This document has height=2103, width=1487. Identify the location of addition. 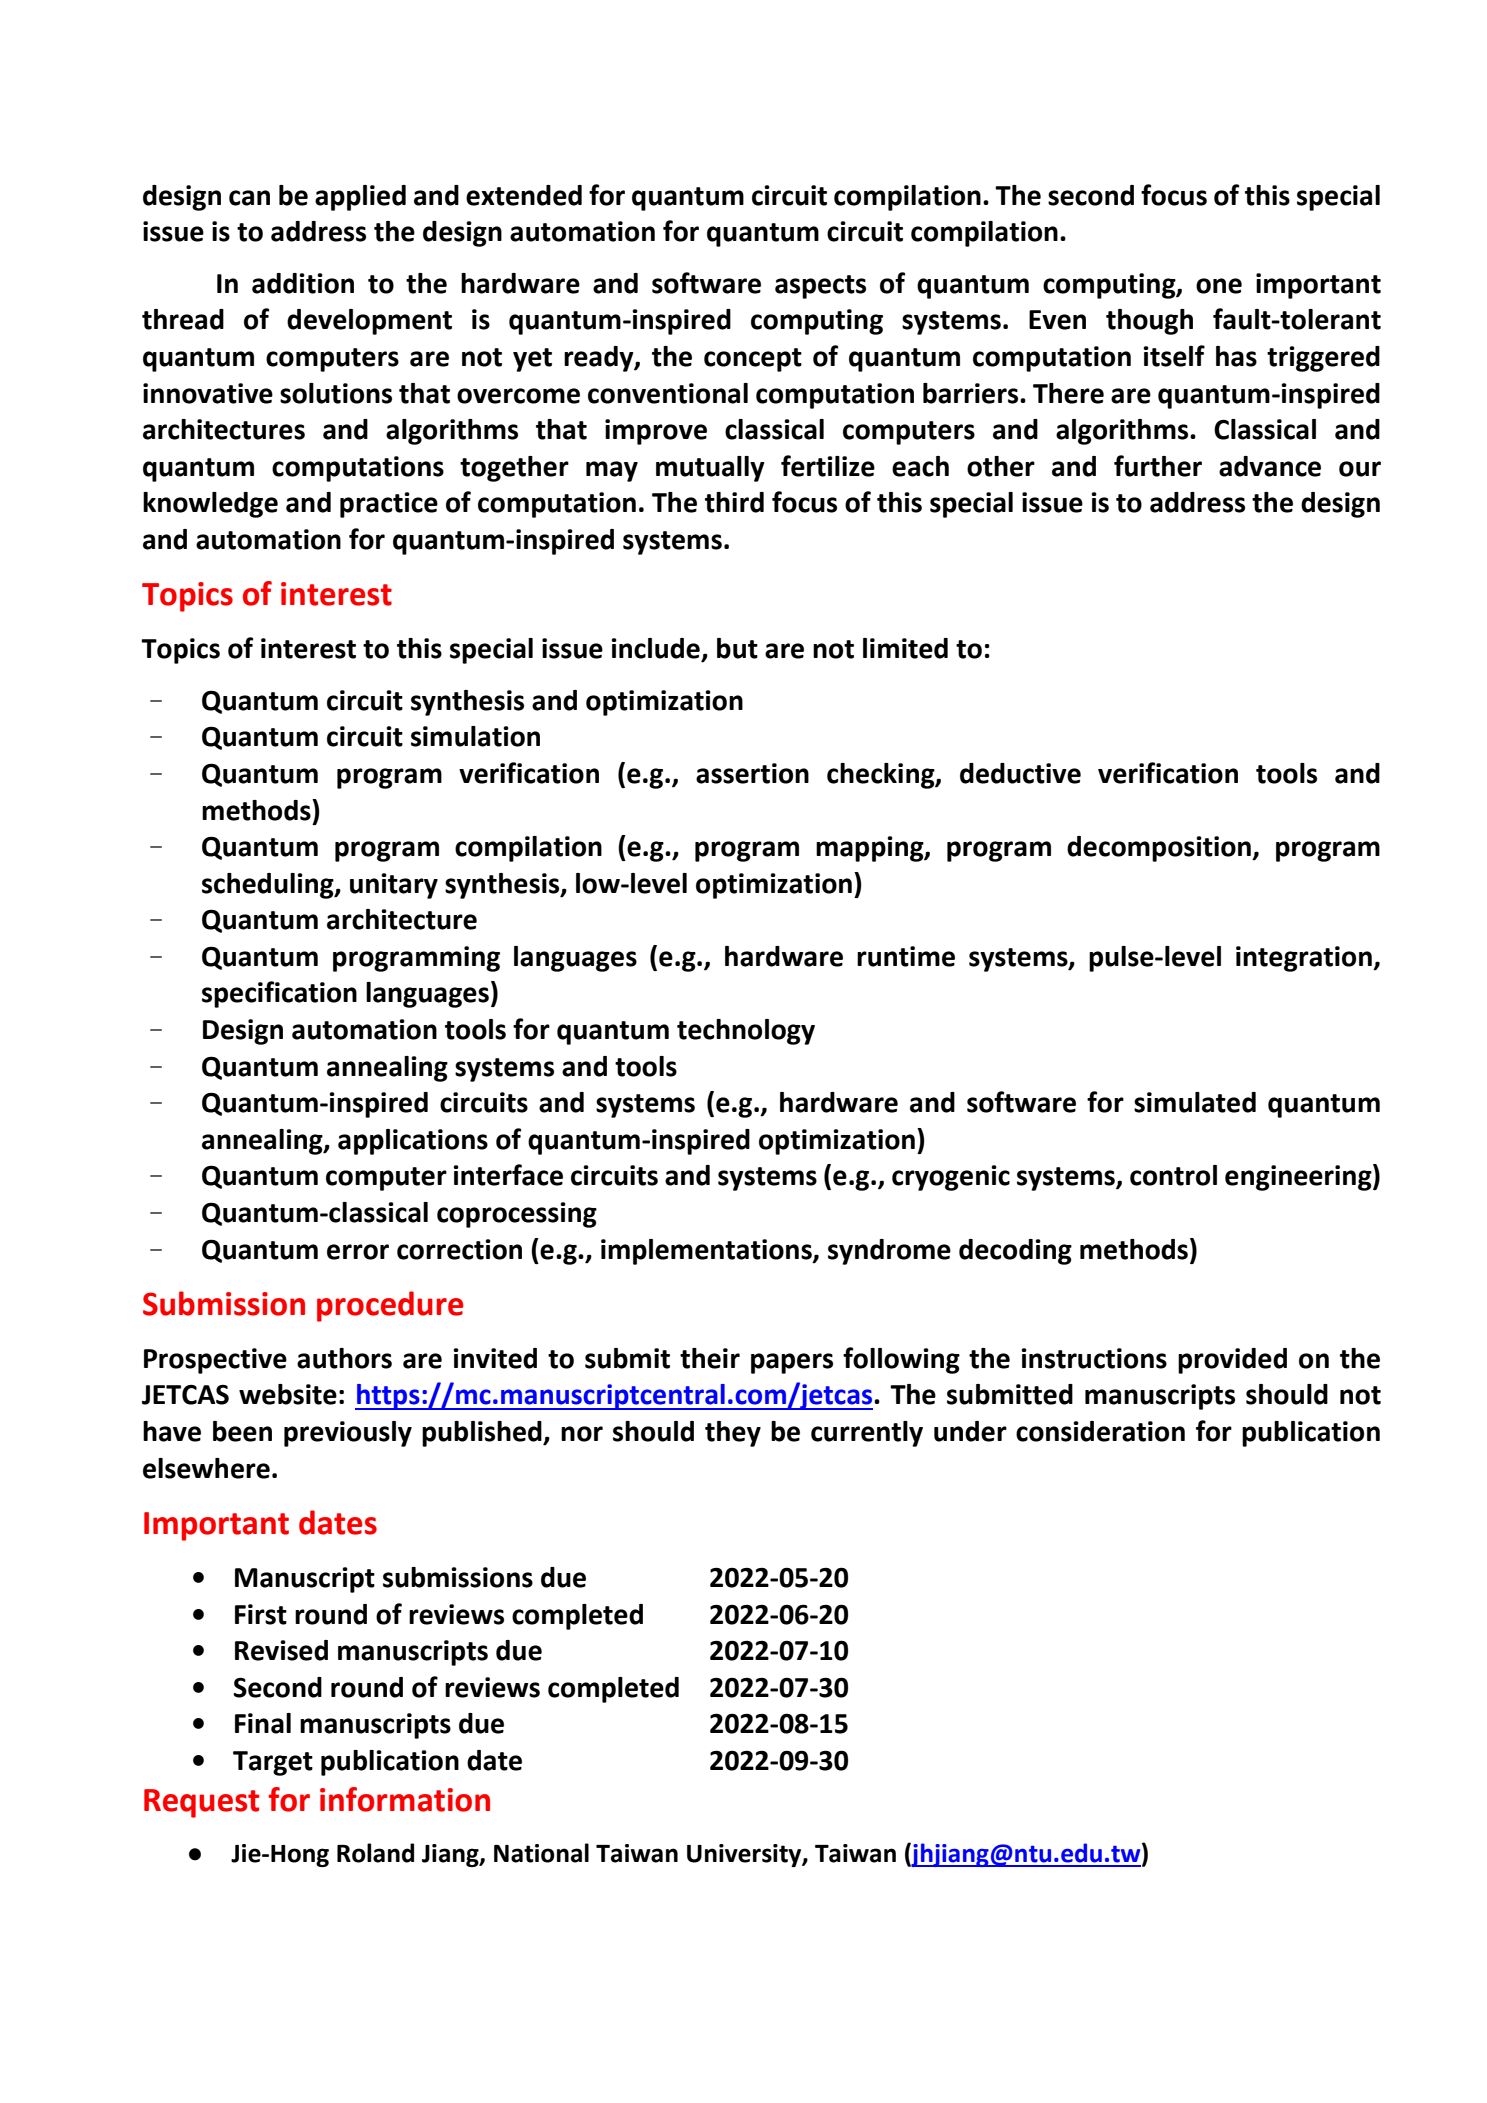
(303, 283).
